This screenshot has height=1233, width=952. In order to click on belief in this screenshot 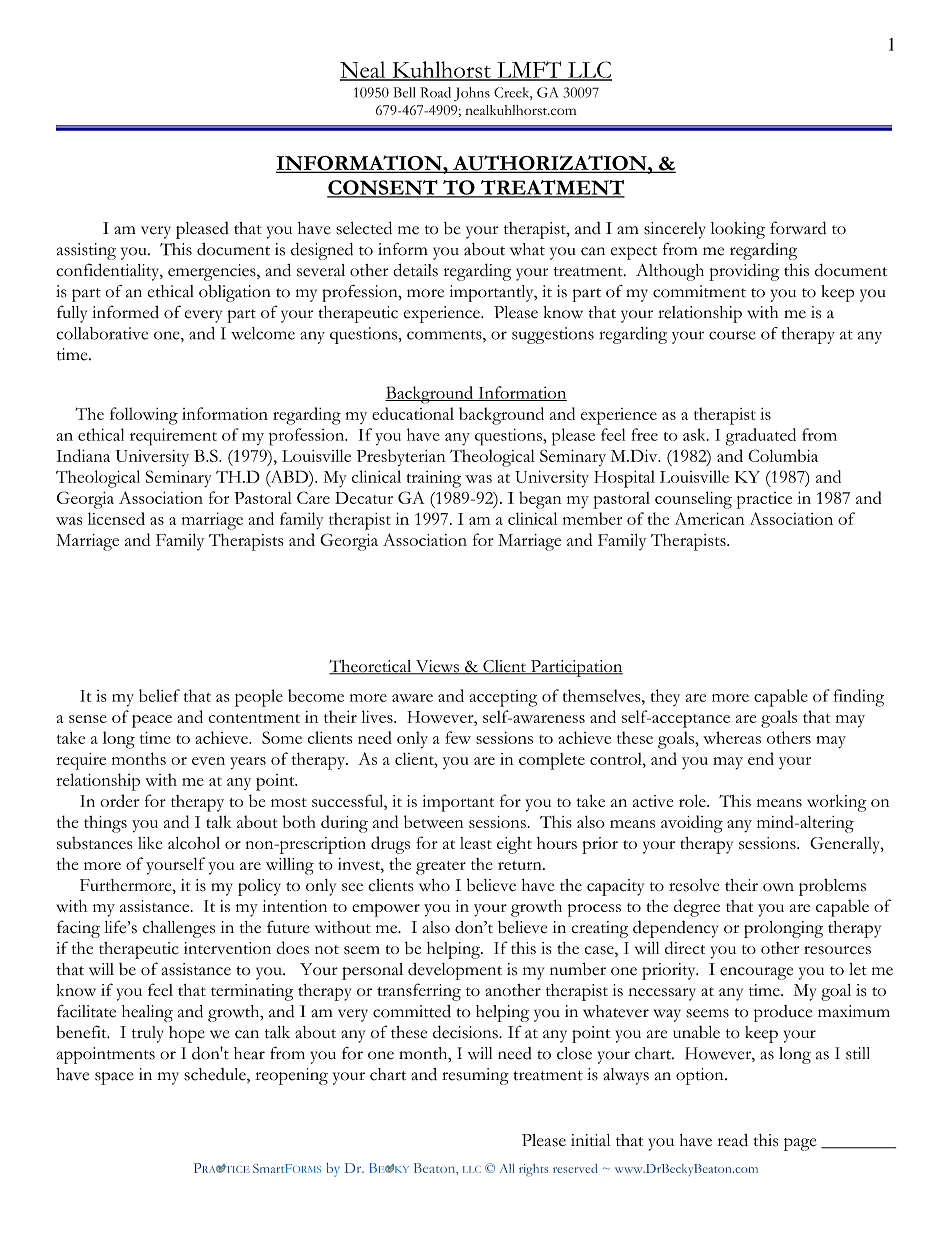, I will do `click(159, 695)`.
